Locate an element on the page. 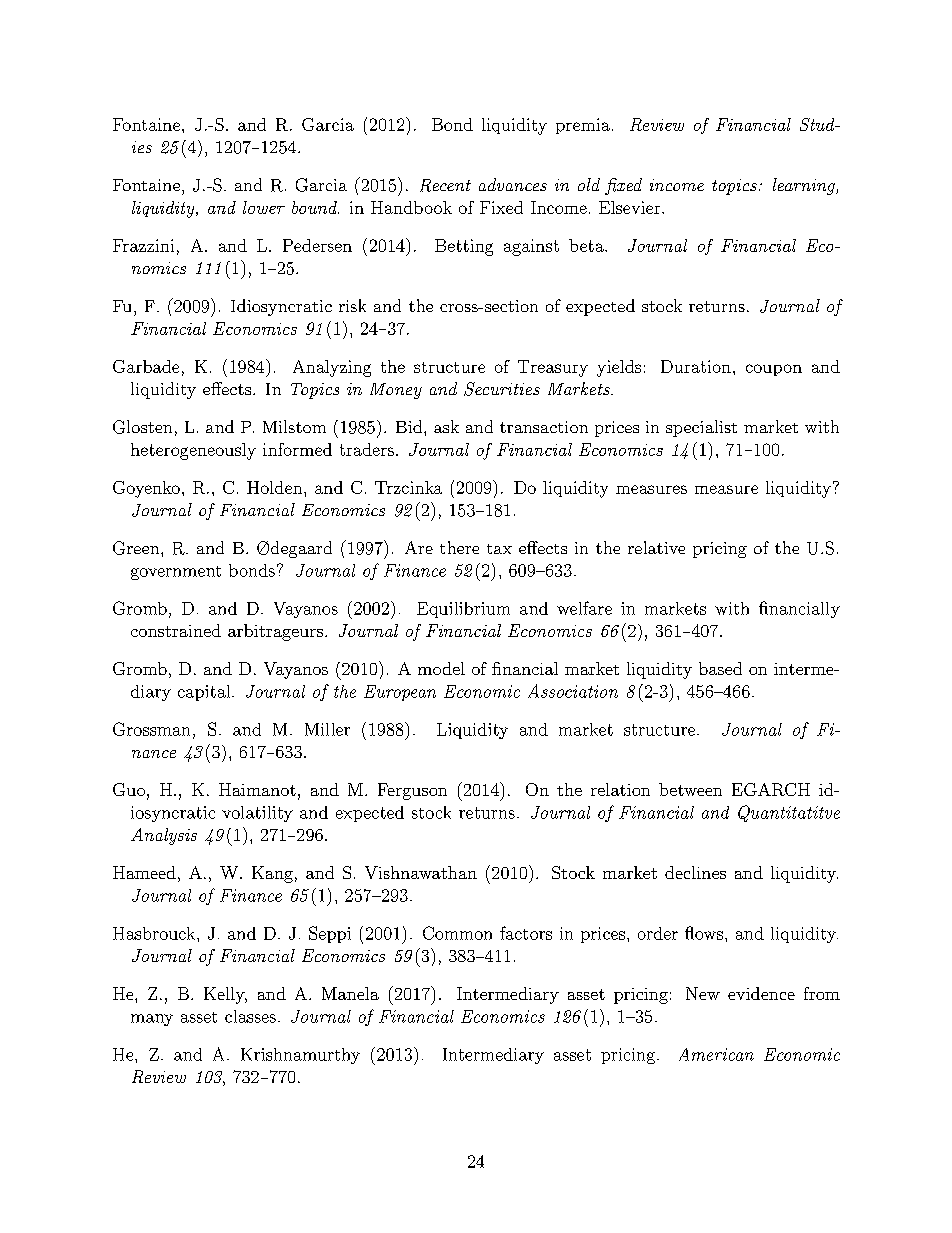 The image size is (952, 1233). coupon is located at coordinates (774, 370).
